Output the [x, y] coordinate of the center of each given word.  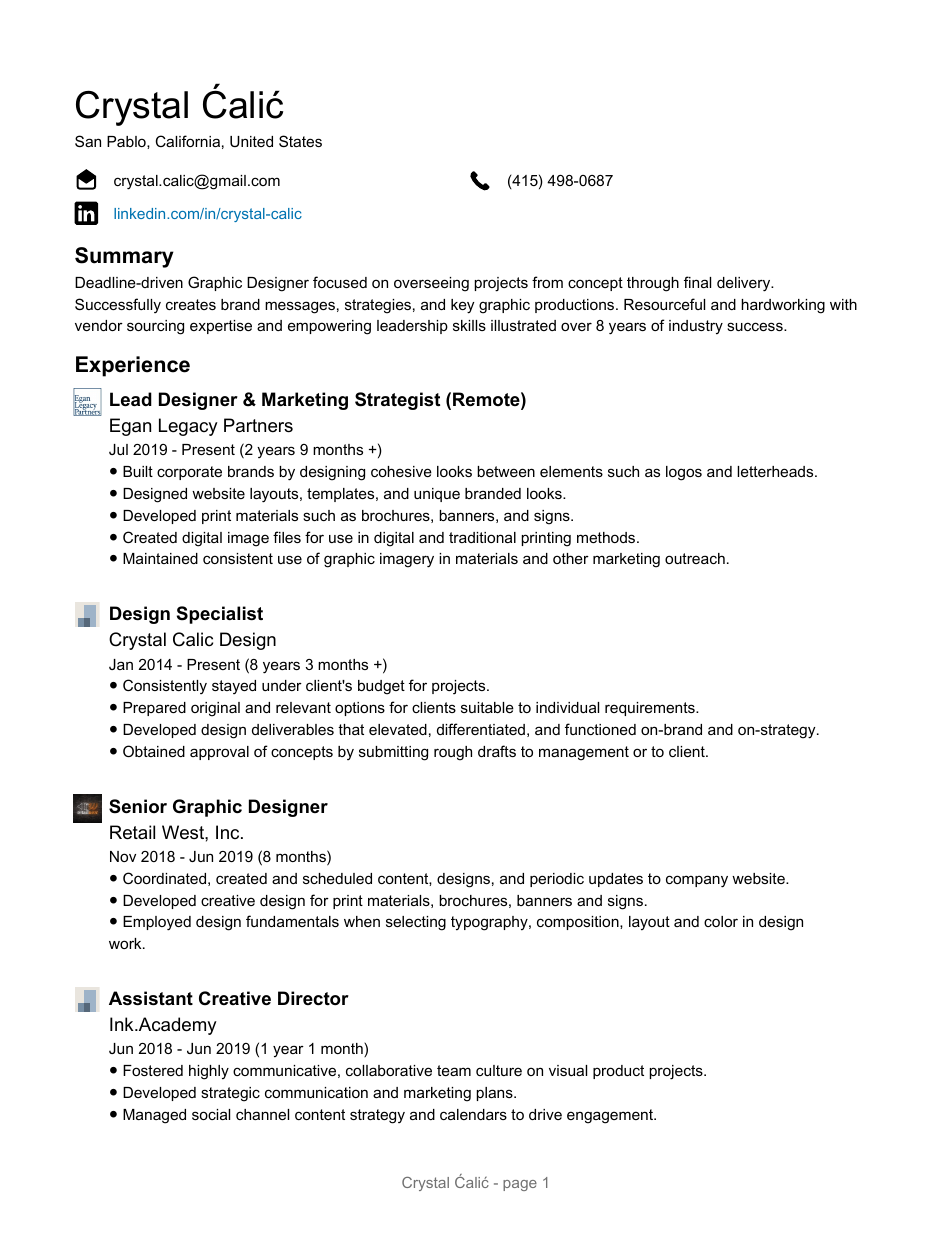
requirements [651, 709]
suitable [487, 707]
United [251, 141]
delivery [745, 284]
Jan [121, 664]
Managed [154, 1116]
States [300, 141]
